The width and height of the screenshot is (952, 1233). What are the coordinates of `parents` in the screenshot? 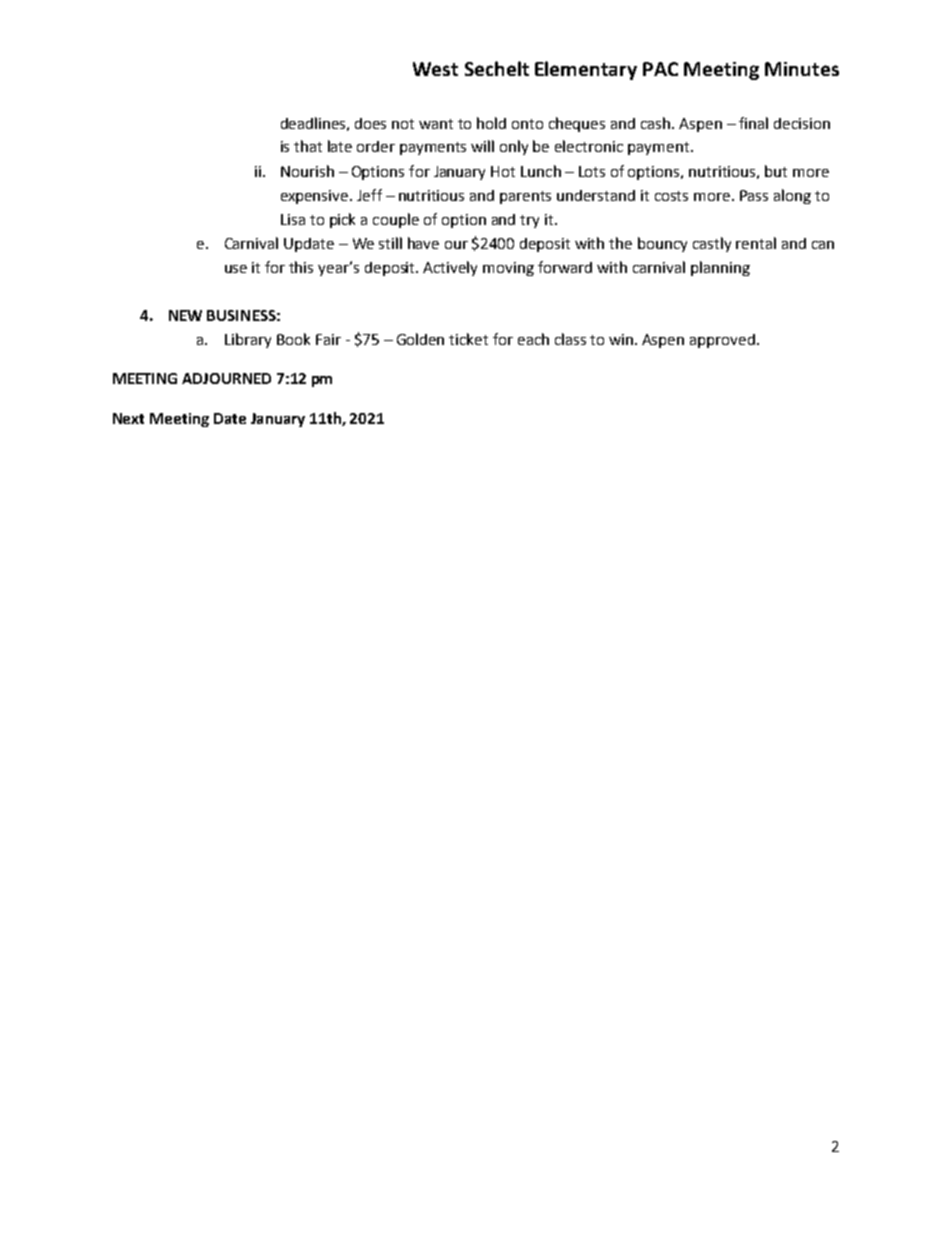 It's located at (525, 197).
